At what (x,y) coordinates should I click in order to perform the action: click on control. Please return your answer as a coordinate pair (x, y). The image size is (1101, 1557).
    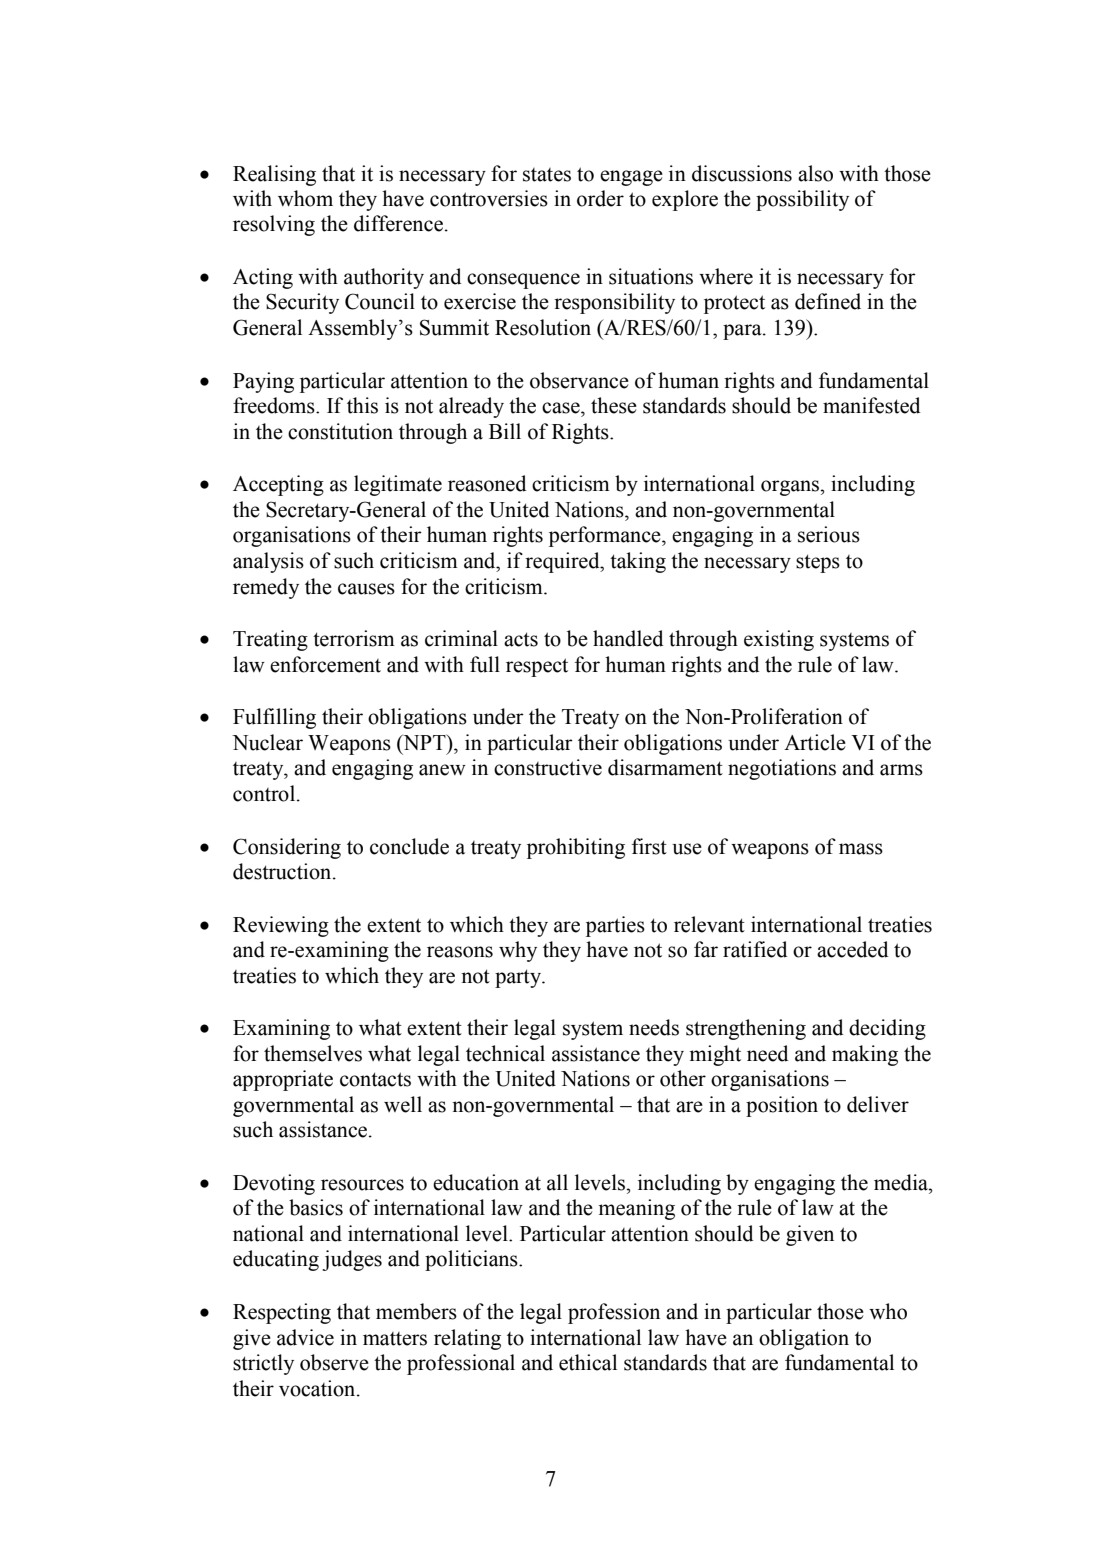
    Looking at the image, I should click on (265, 793).
